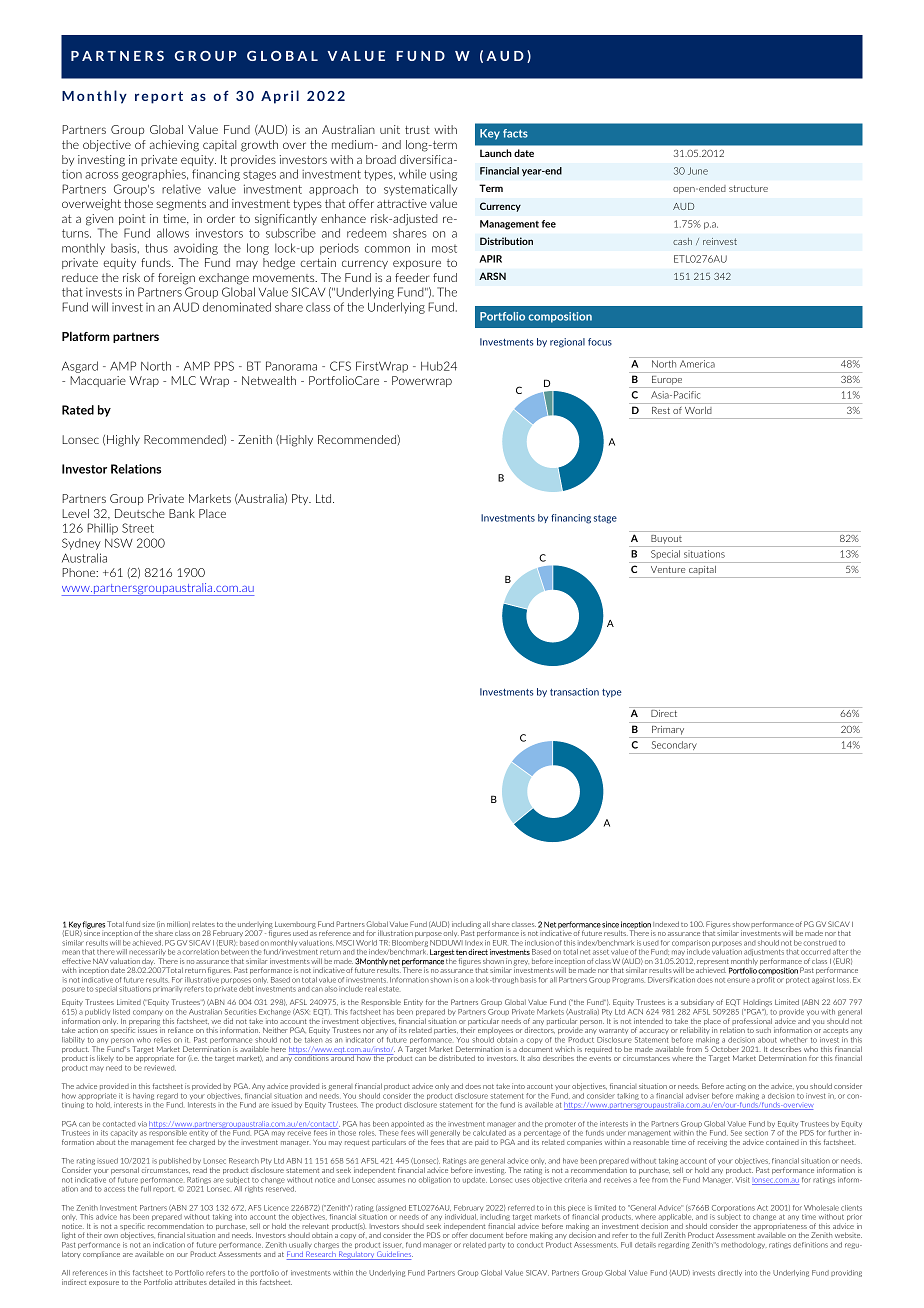 Image resolution: width=924 pixels, height=1308 pixels. What do you see at coordinates (820, 943) in the page?
I see `construed` at bounding box center [820, 943].
